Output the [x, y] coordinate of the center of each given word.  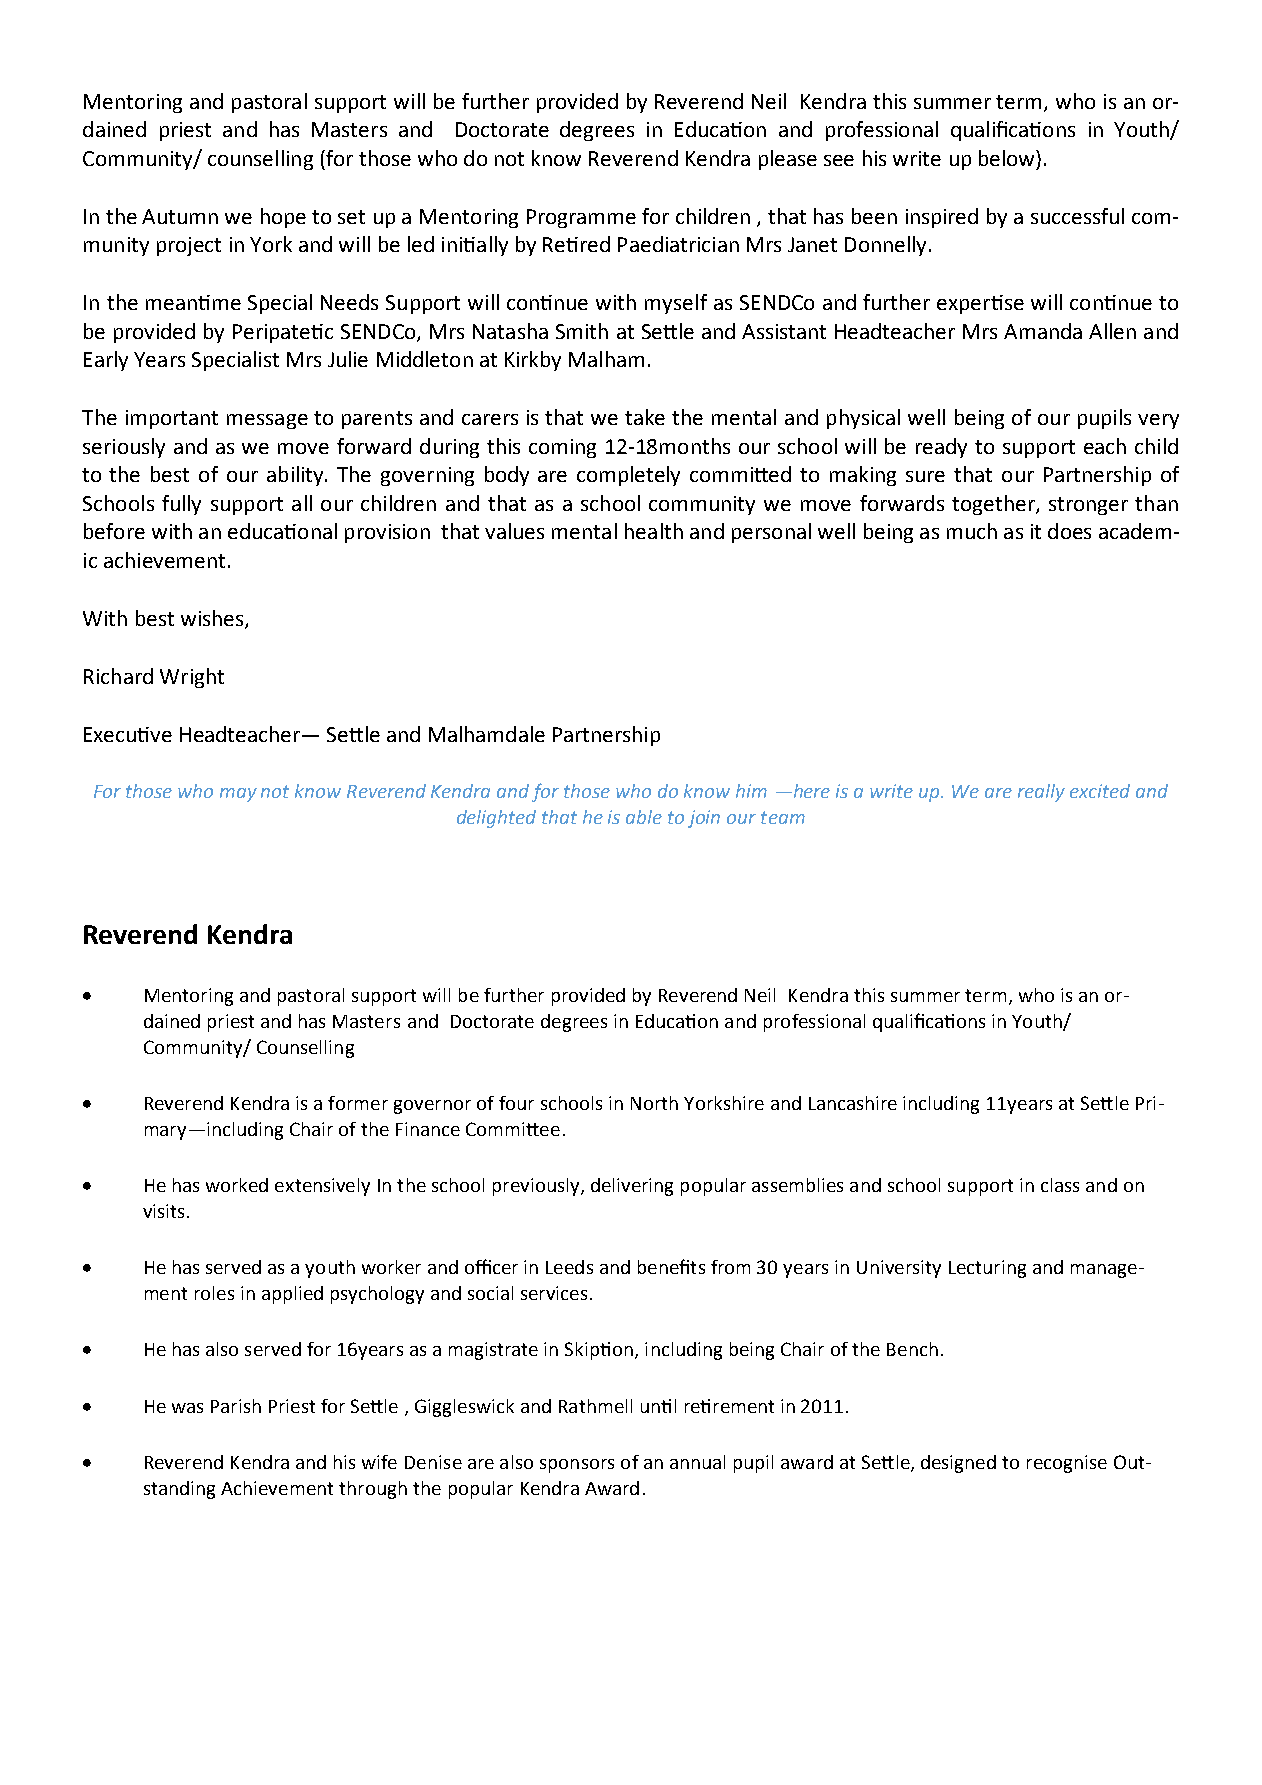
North [654, 1103]
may [238, 795]
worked [237, 1185]
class [1060, 1185]
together [994, 505]
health [654, 531]
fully [181, 505]
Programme [581, 218]
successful [1077, 216]
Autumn [180, 216]
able [644, 817]
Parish [236, 1406]
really [1041, 793]
